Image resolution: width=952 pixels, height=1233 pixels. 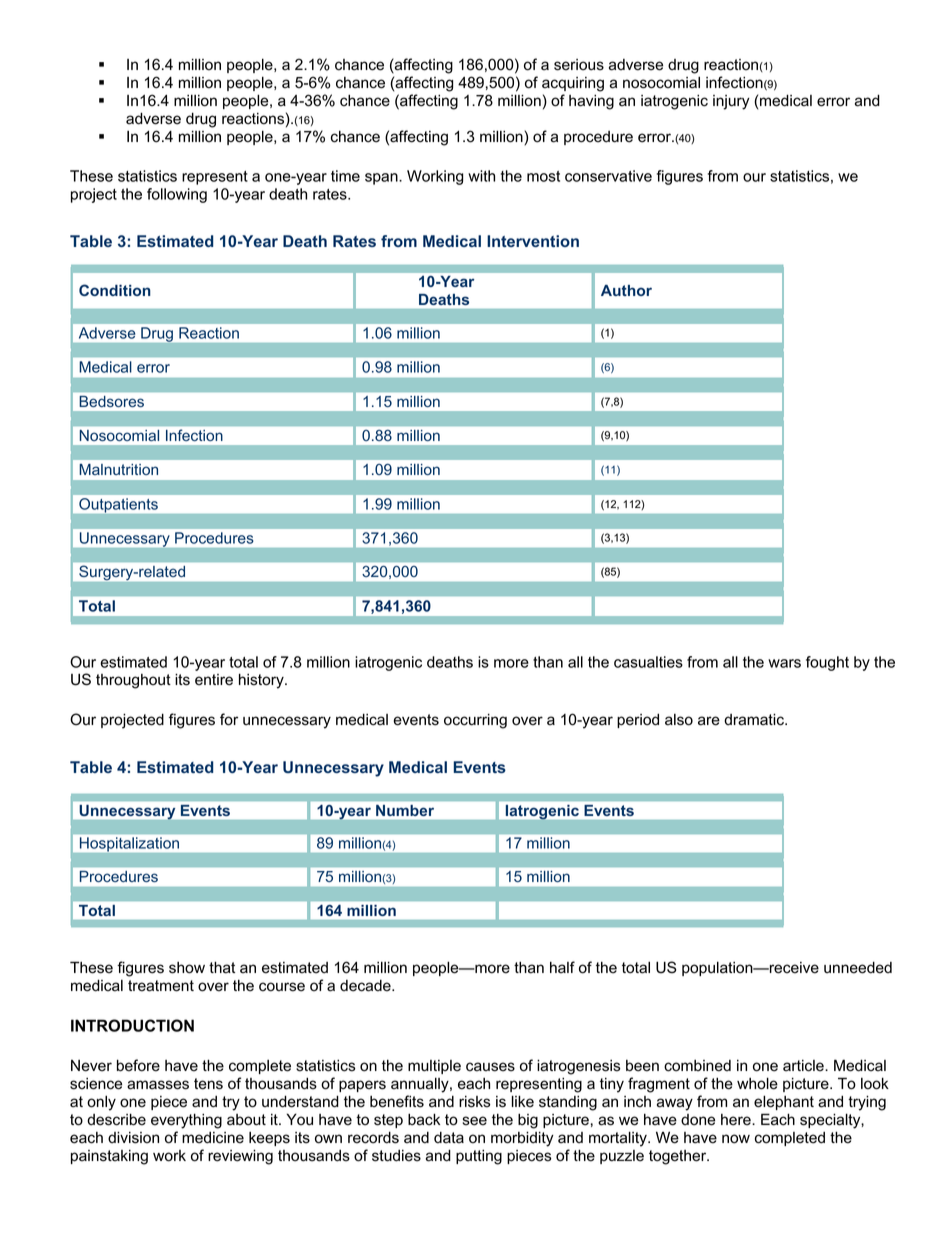 What do you see at coordinates (475, 721) in the screenshot?
I see `occurring` at bounding box center [475, 721].
